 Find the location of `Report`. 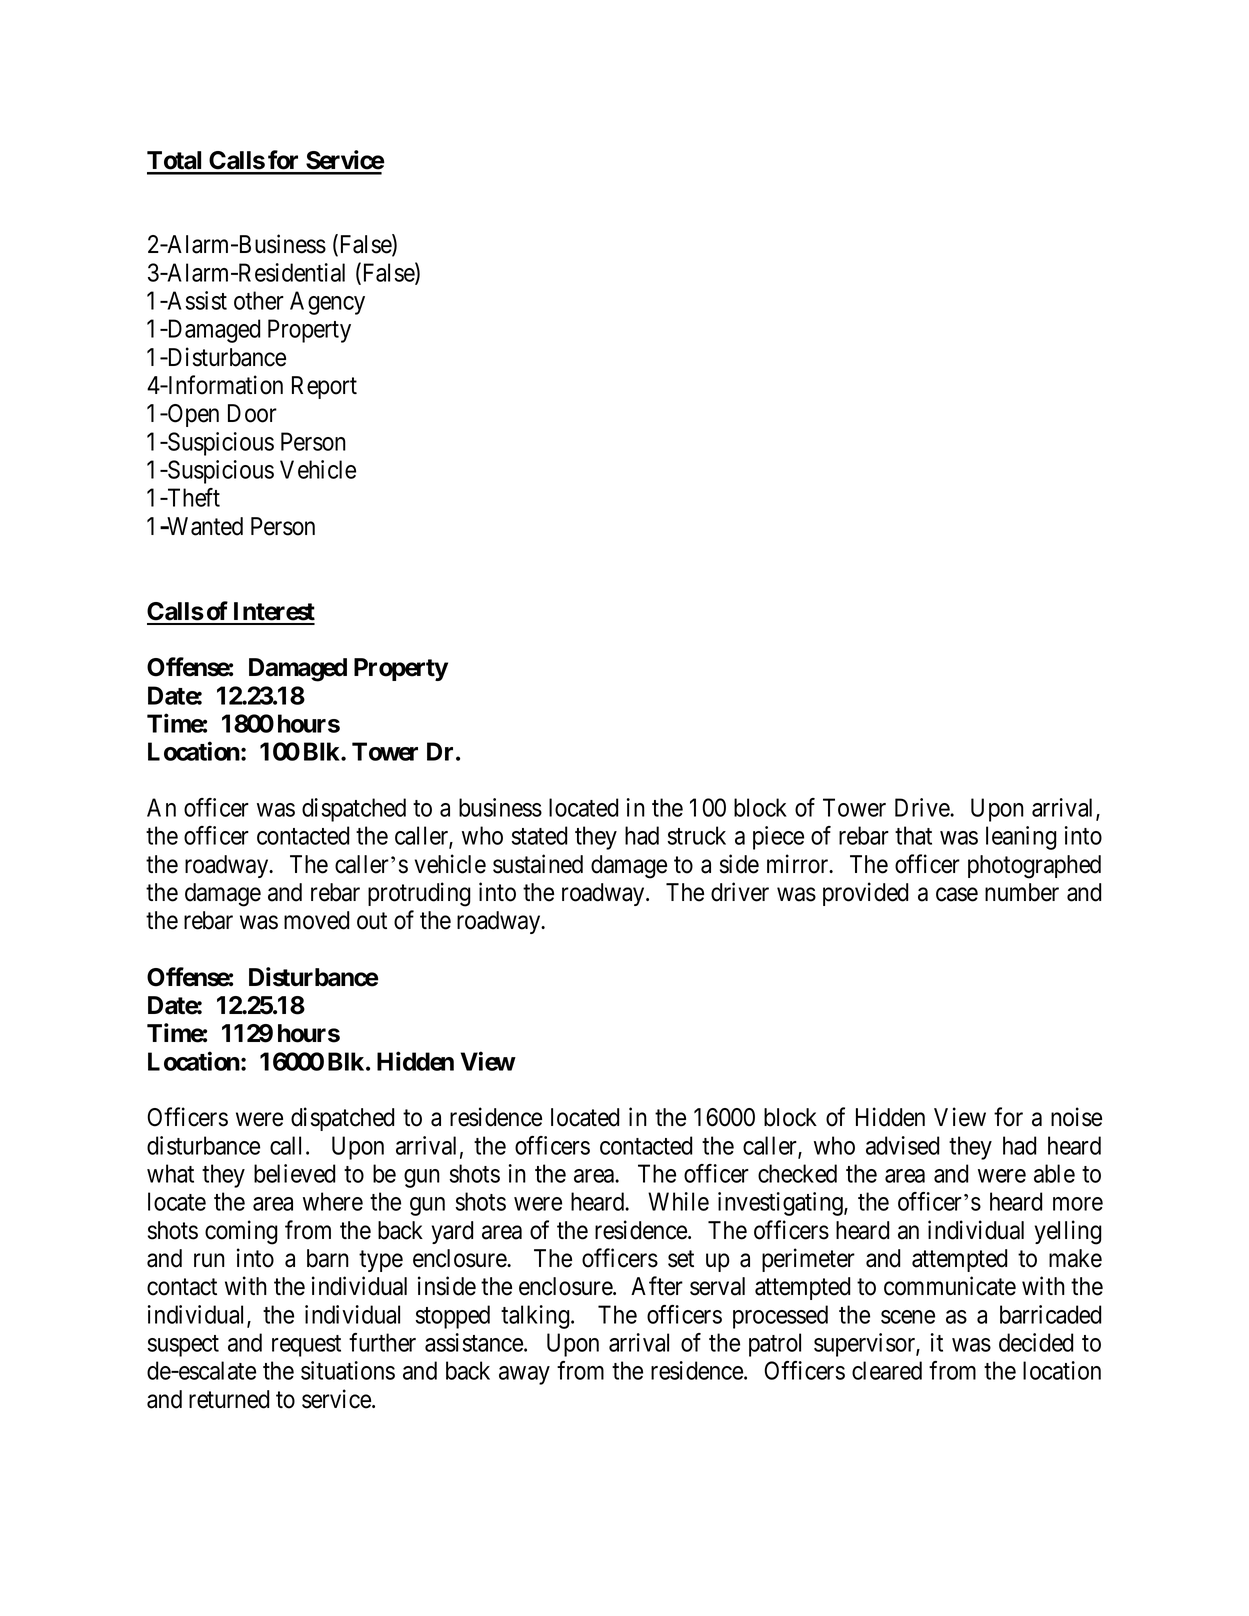

Report is located at coordinates (324, 387).
